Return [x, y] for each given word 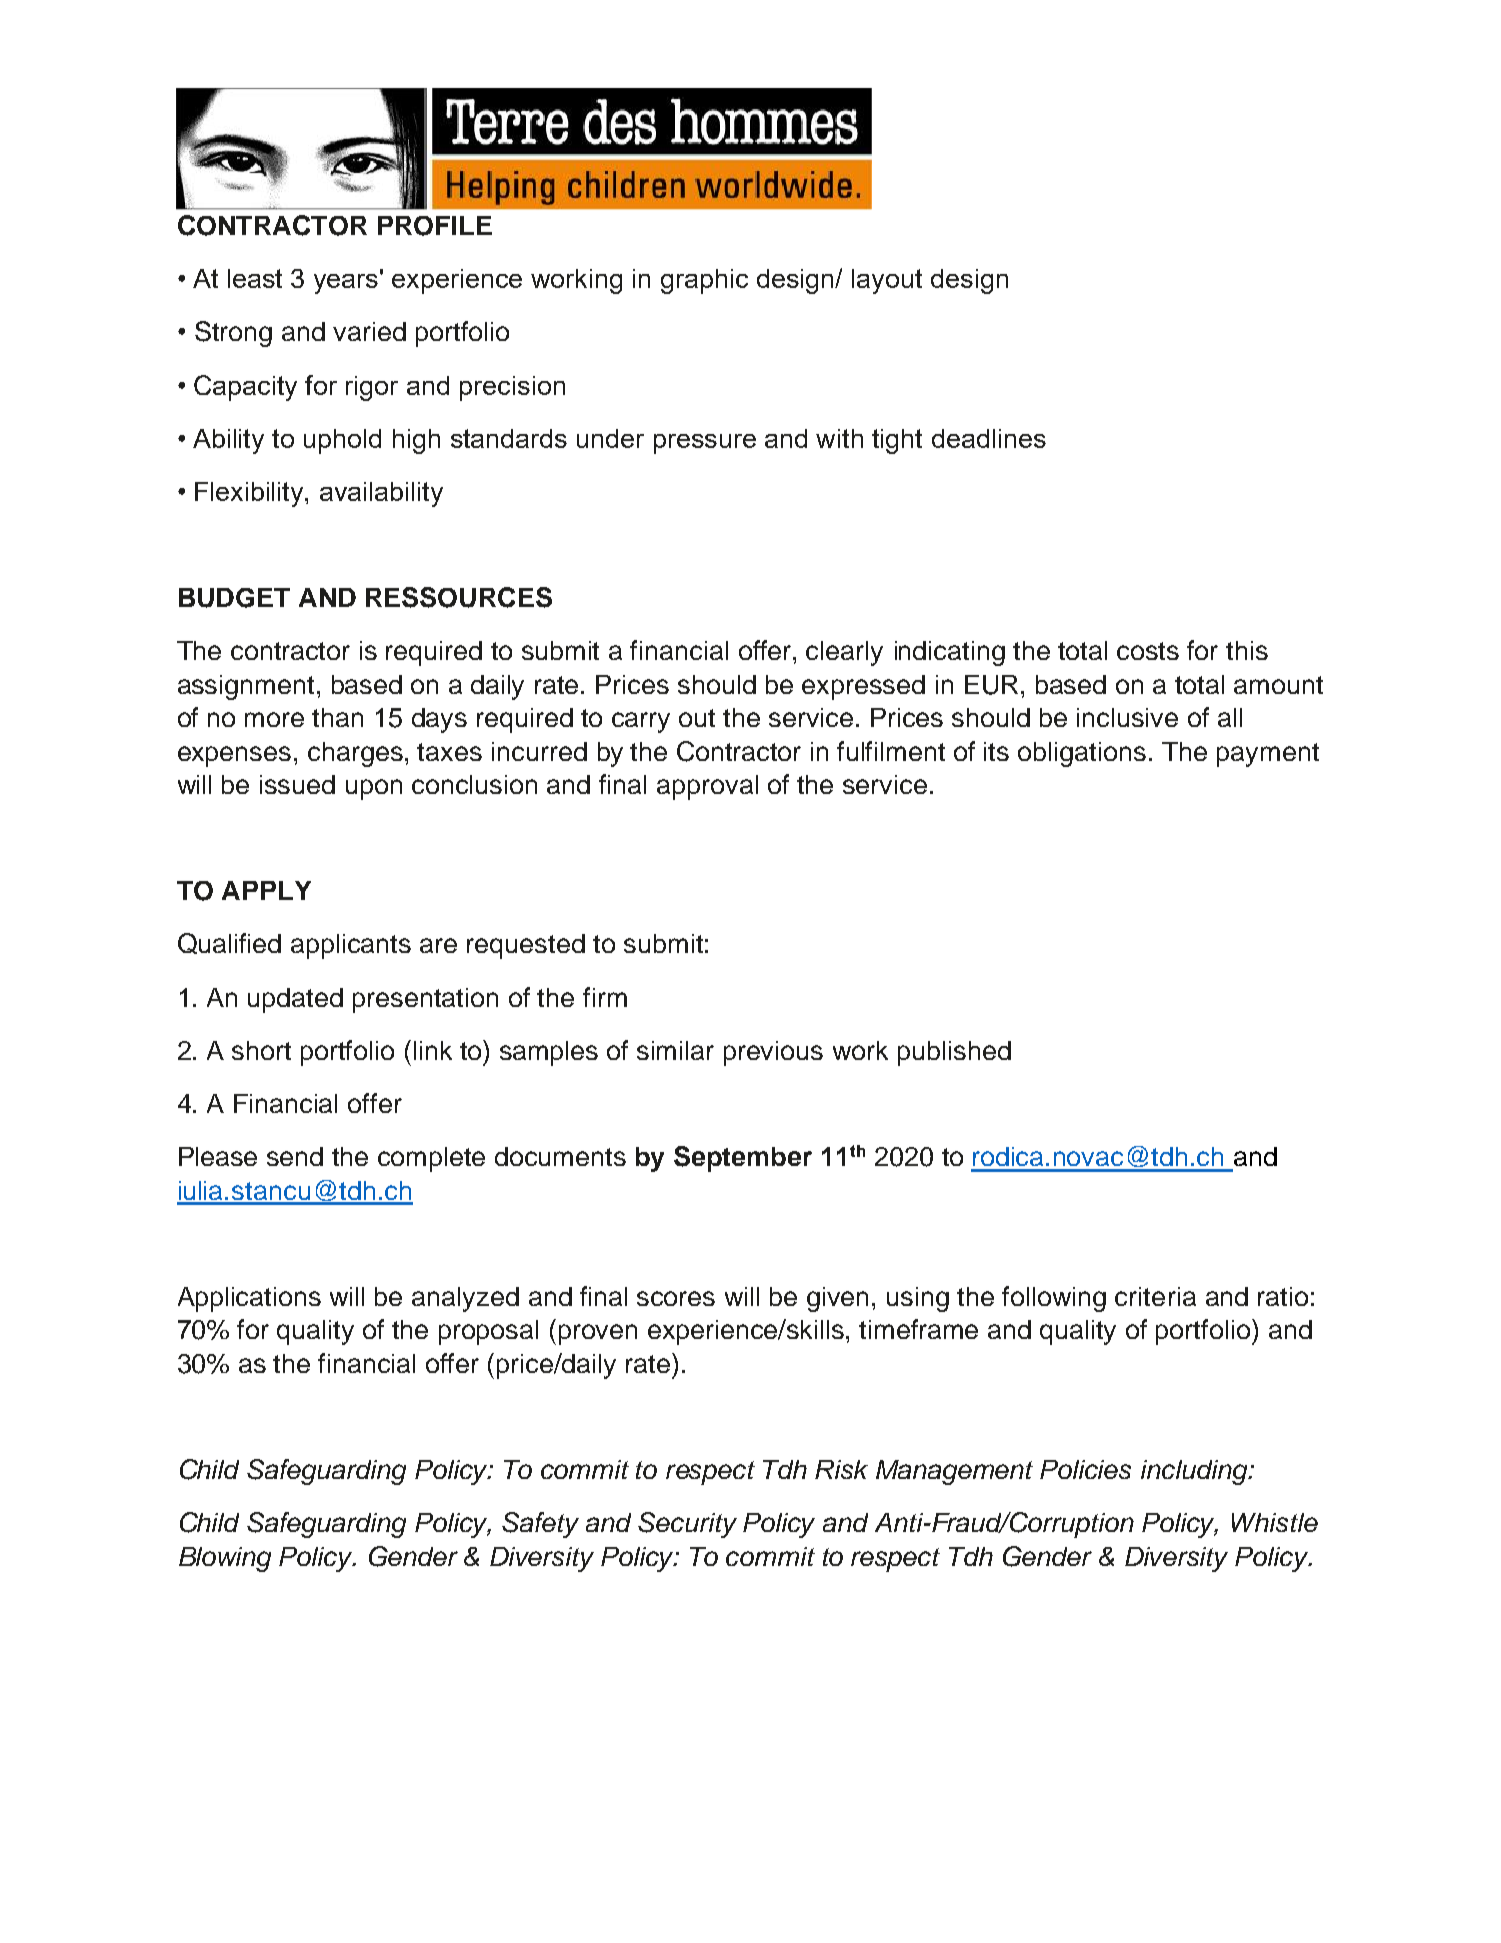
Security [687, 1525]
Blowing [225, 1559]
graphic [704, 281]
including [1195, 1472]
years [347, 282]
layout [887, 281]
